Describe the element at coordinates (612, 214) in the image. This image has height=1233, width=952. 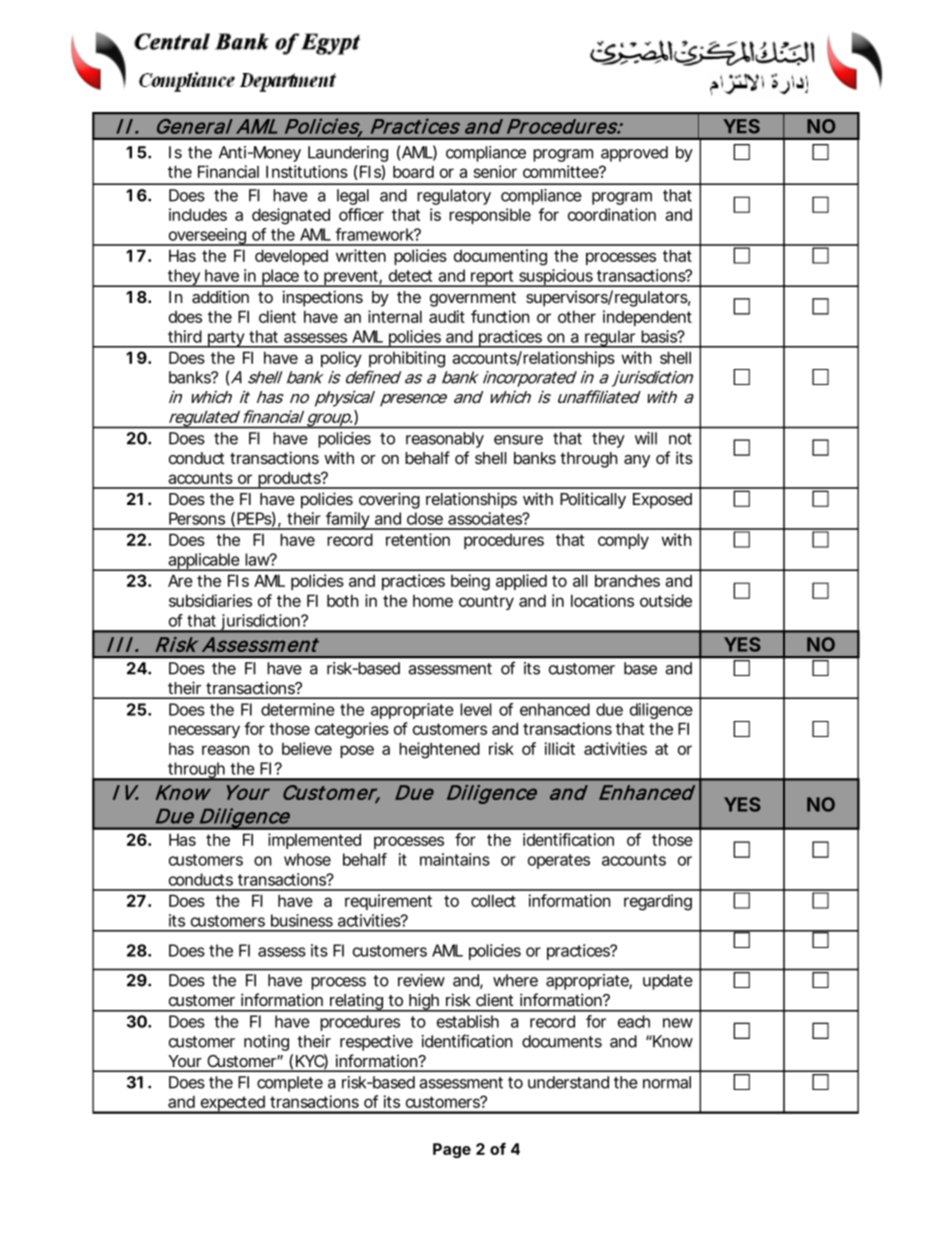
I see `coordination` at that location.
